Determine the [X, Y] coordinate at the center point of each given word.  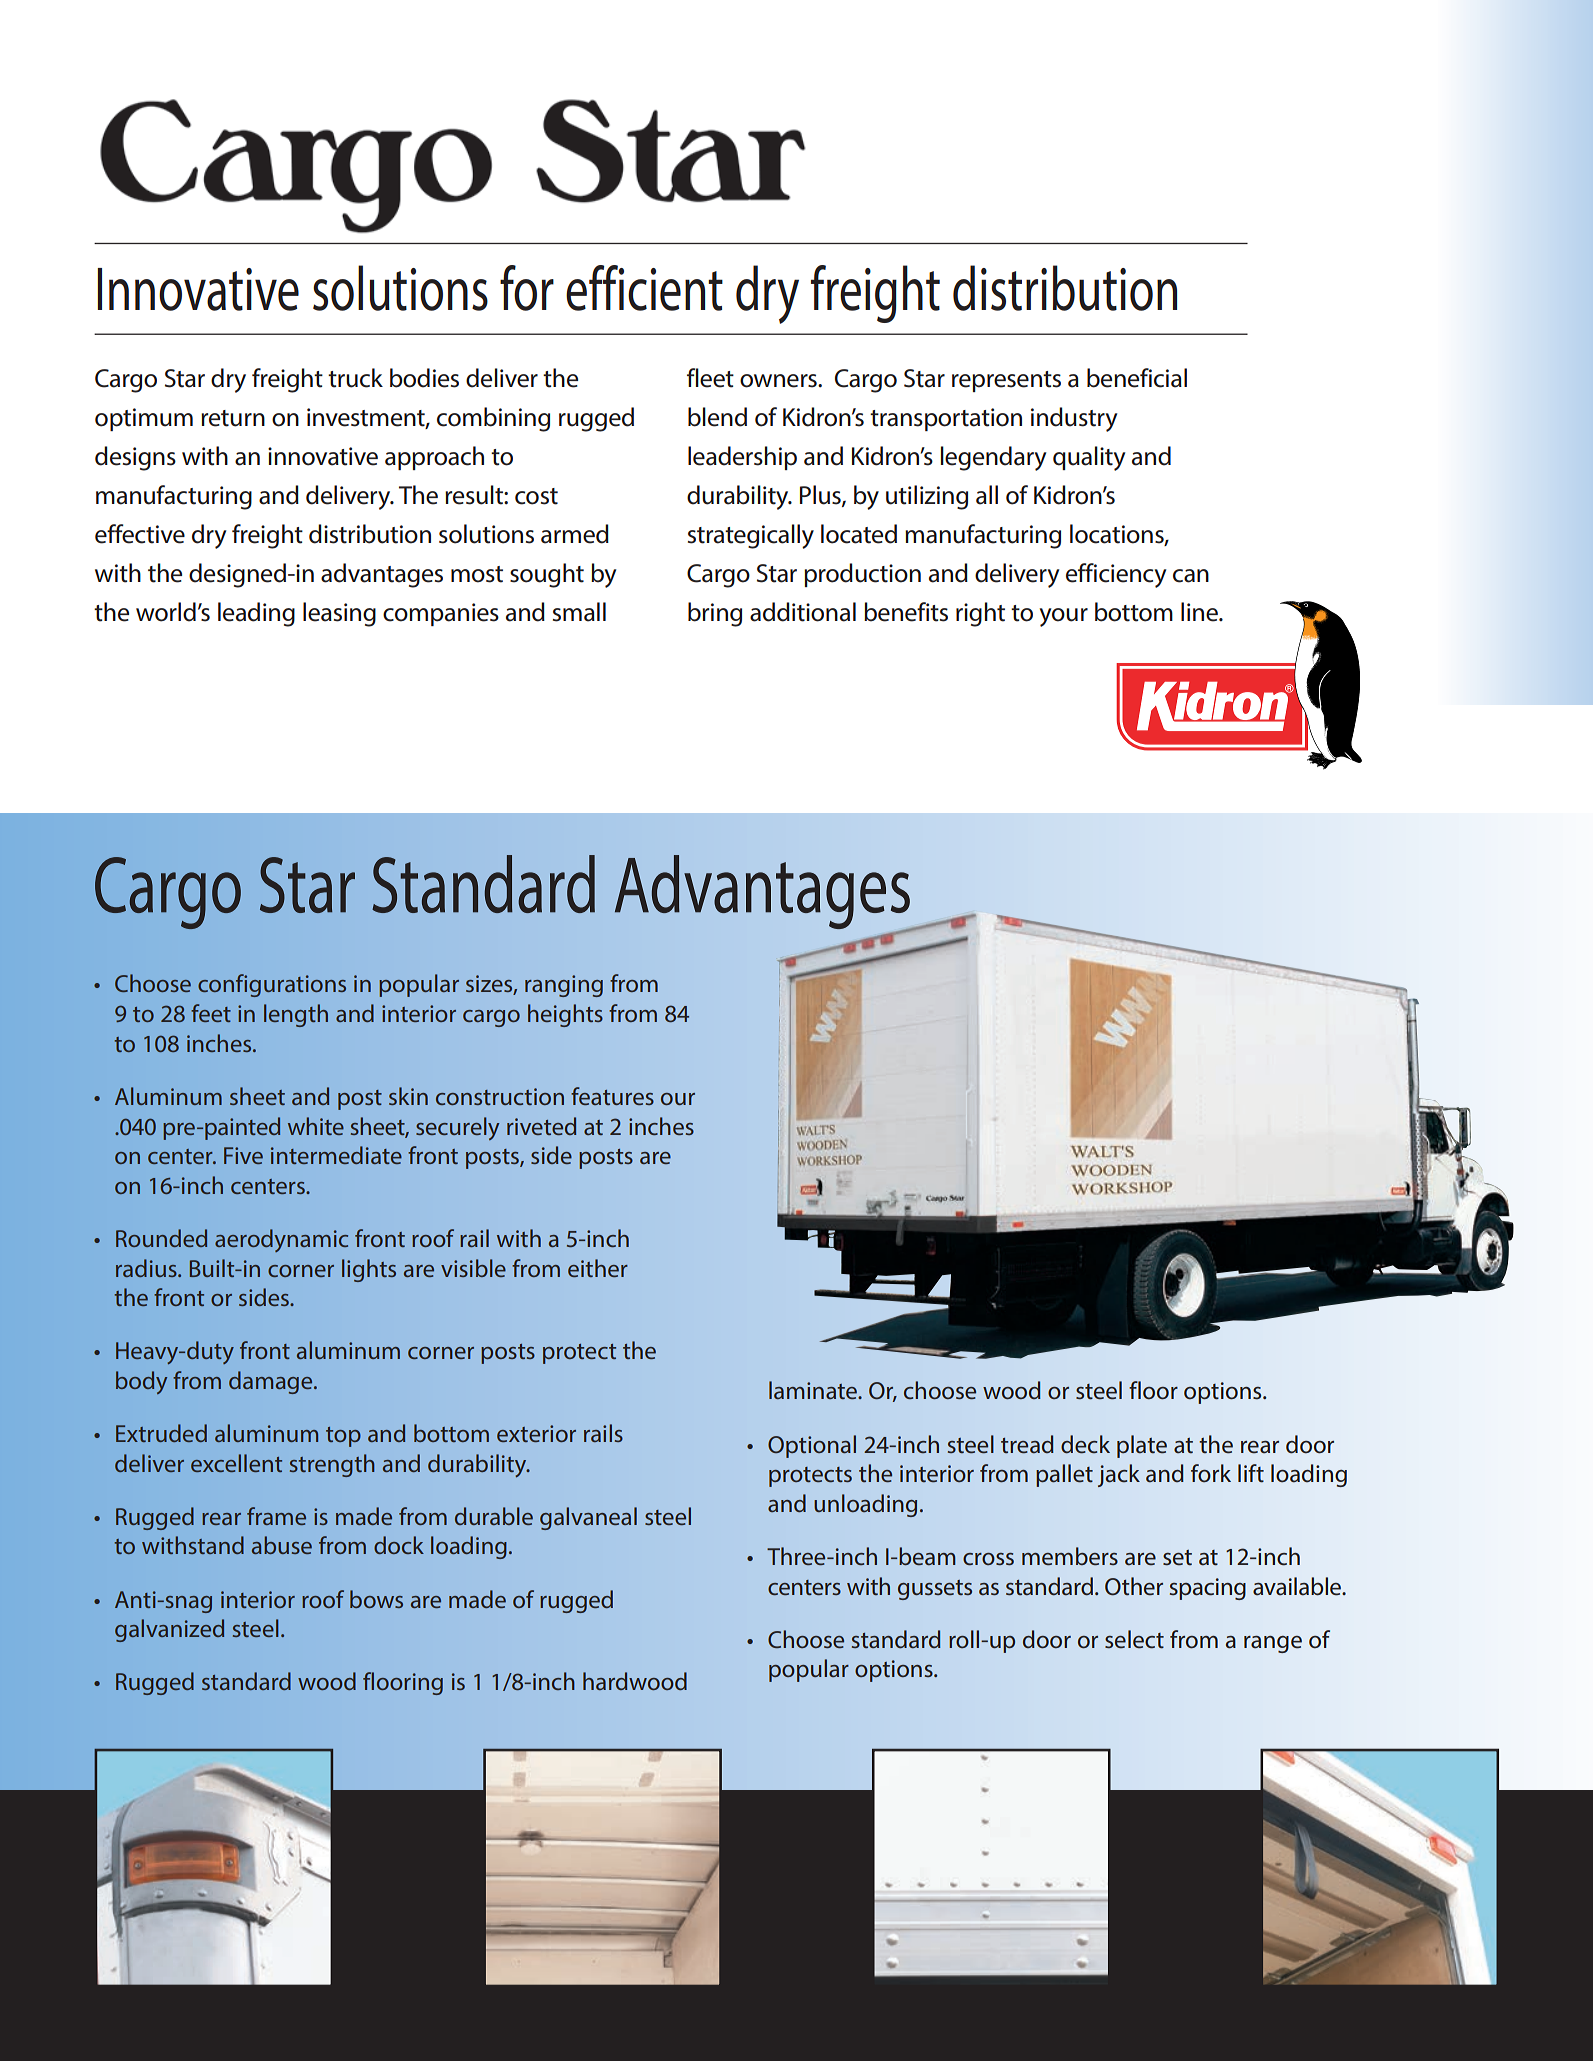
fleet [710, 378]
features [612, 1096]
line [1200, 612]
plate [1142, 1446]
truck [355, 378]
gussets [935, 1590]
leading [256, 614]
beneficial [1137, 378]
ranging [564, 986]
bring [715, 614]
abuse [282, 1545]
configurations [272, 985]
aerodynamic [281, 1240]
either [598, 1268]
